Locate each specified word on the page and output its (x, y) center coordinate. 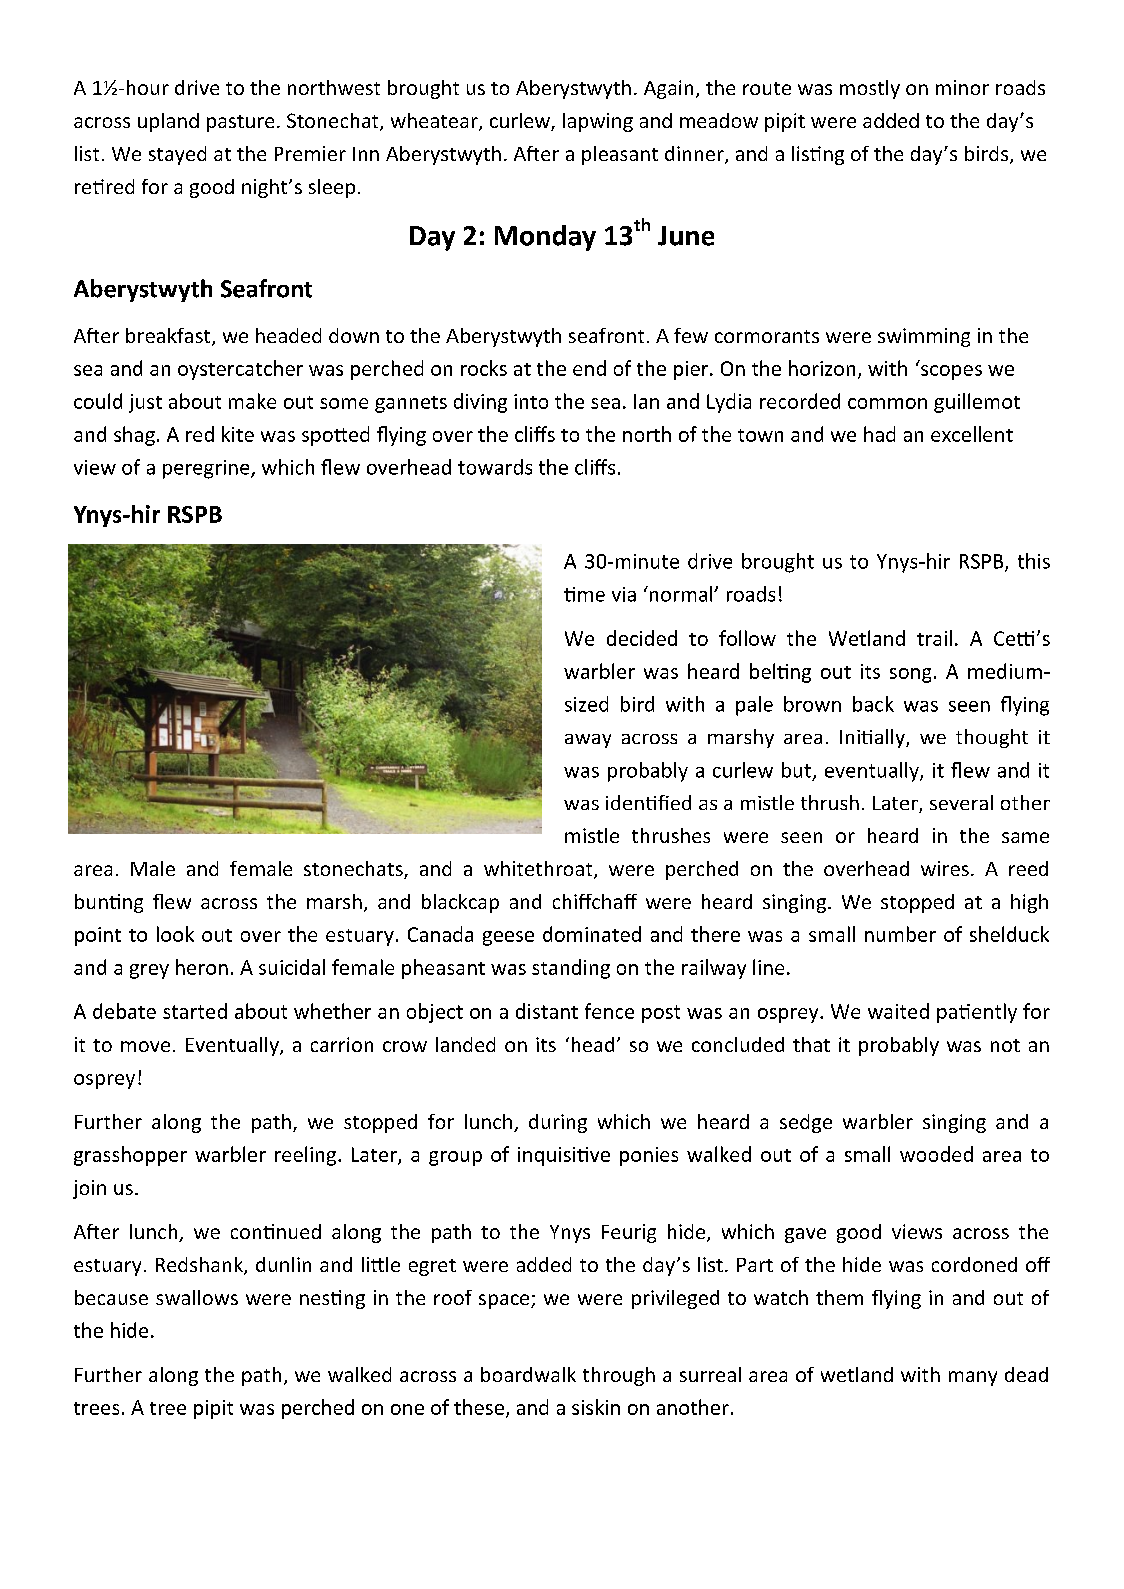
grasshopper (130, 1156)
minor (962, 87)
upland (168, 122)
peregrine (207, 469)
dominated (592, 934)
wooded (936, 1154)
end (589, 368)
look (175, 934)
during (558, 1123)
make (252, 401)
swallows (197, 1297)
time (584, 594)
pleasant (620, 155)
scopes (951, 372)
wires (945, 868)
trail (934, 638)
